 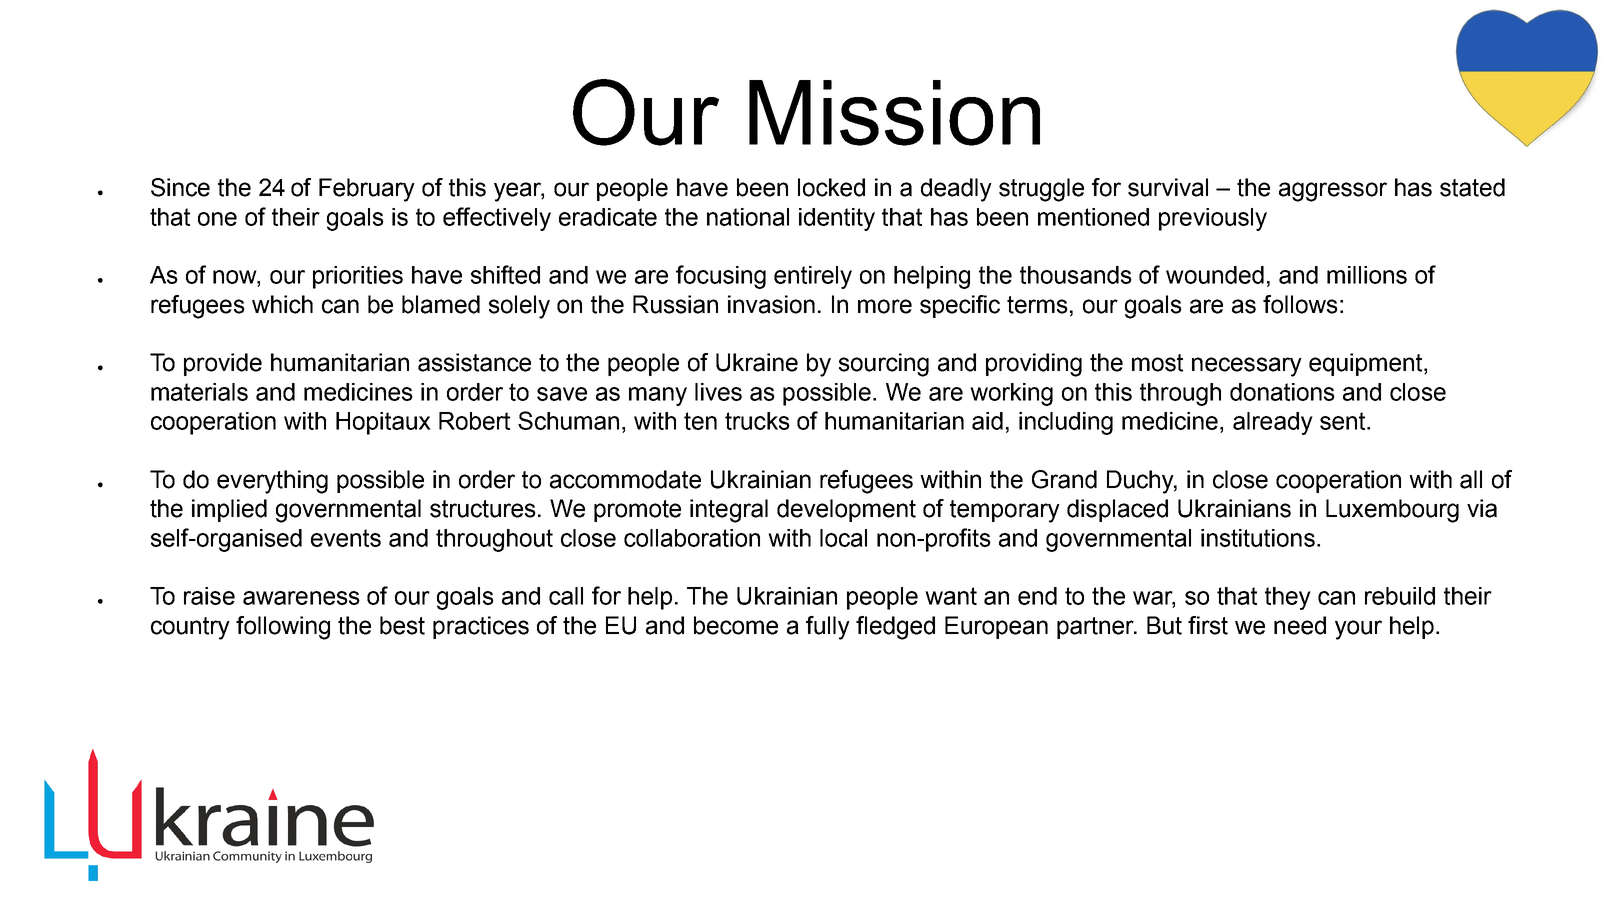 I want to click on Mission, so click(x=894, y=113).
